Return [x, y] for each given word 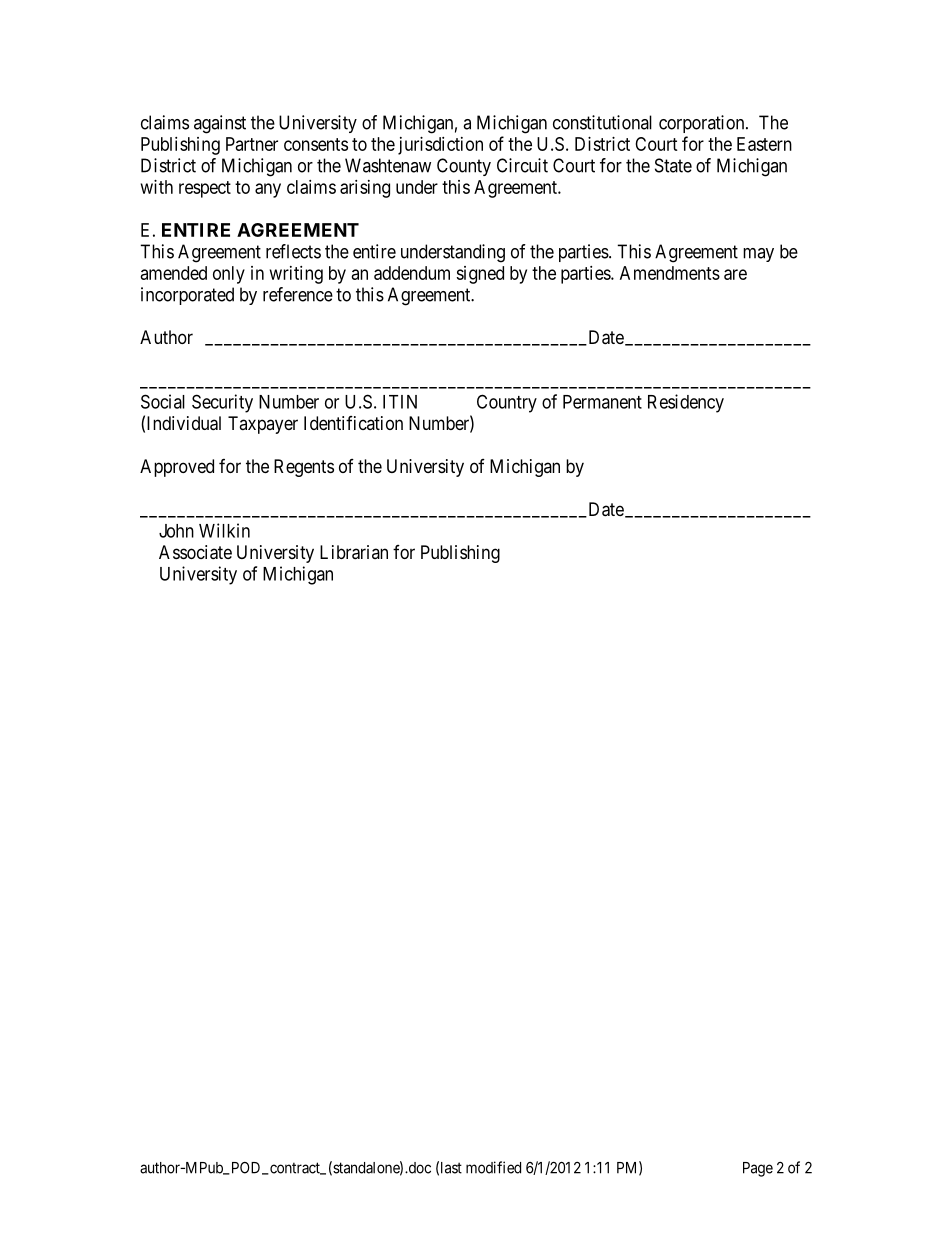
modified [493, 1167]
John [176, 531]
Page [758, 1169]
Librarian [354, 552]
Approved [177, 468]
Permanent [602, 402]
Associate [195, 552]
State [673, 165]
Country [507, 403]
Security [222, 403]
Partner [252, 144]
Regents [304, 468]
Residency [686, 403]
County [464, 167]
